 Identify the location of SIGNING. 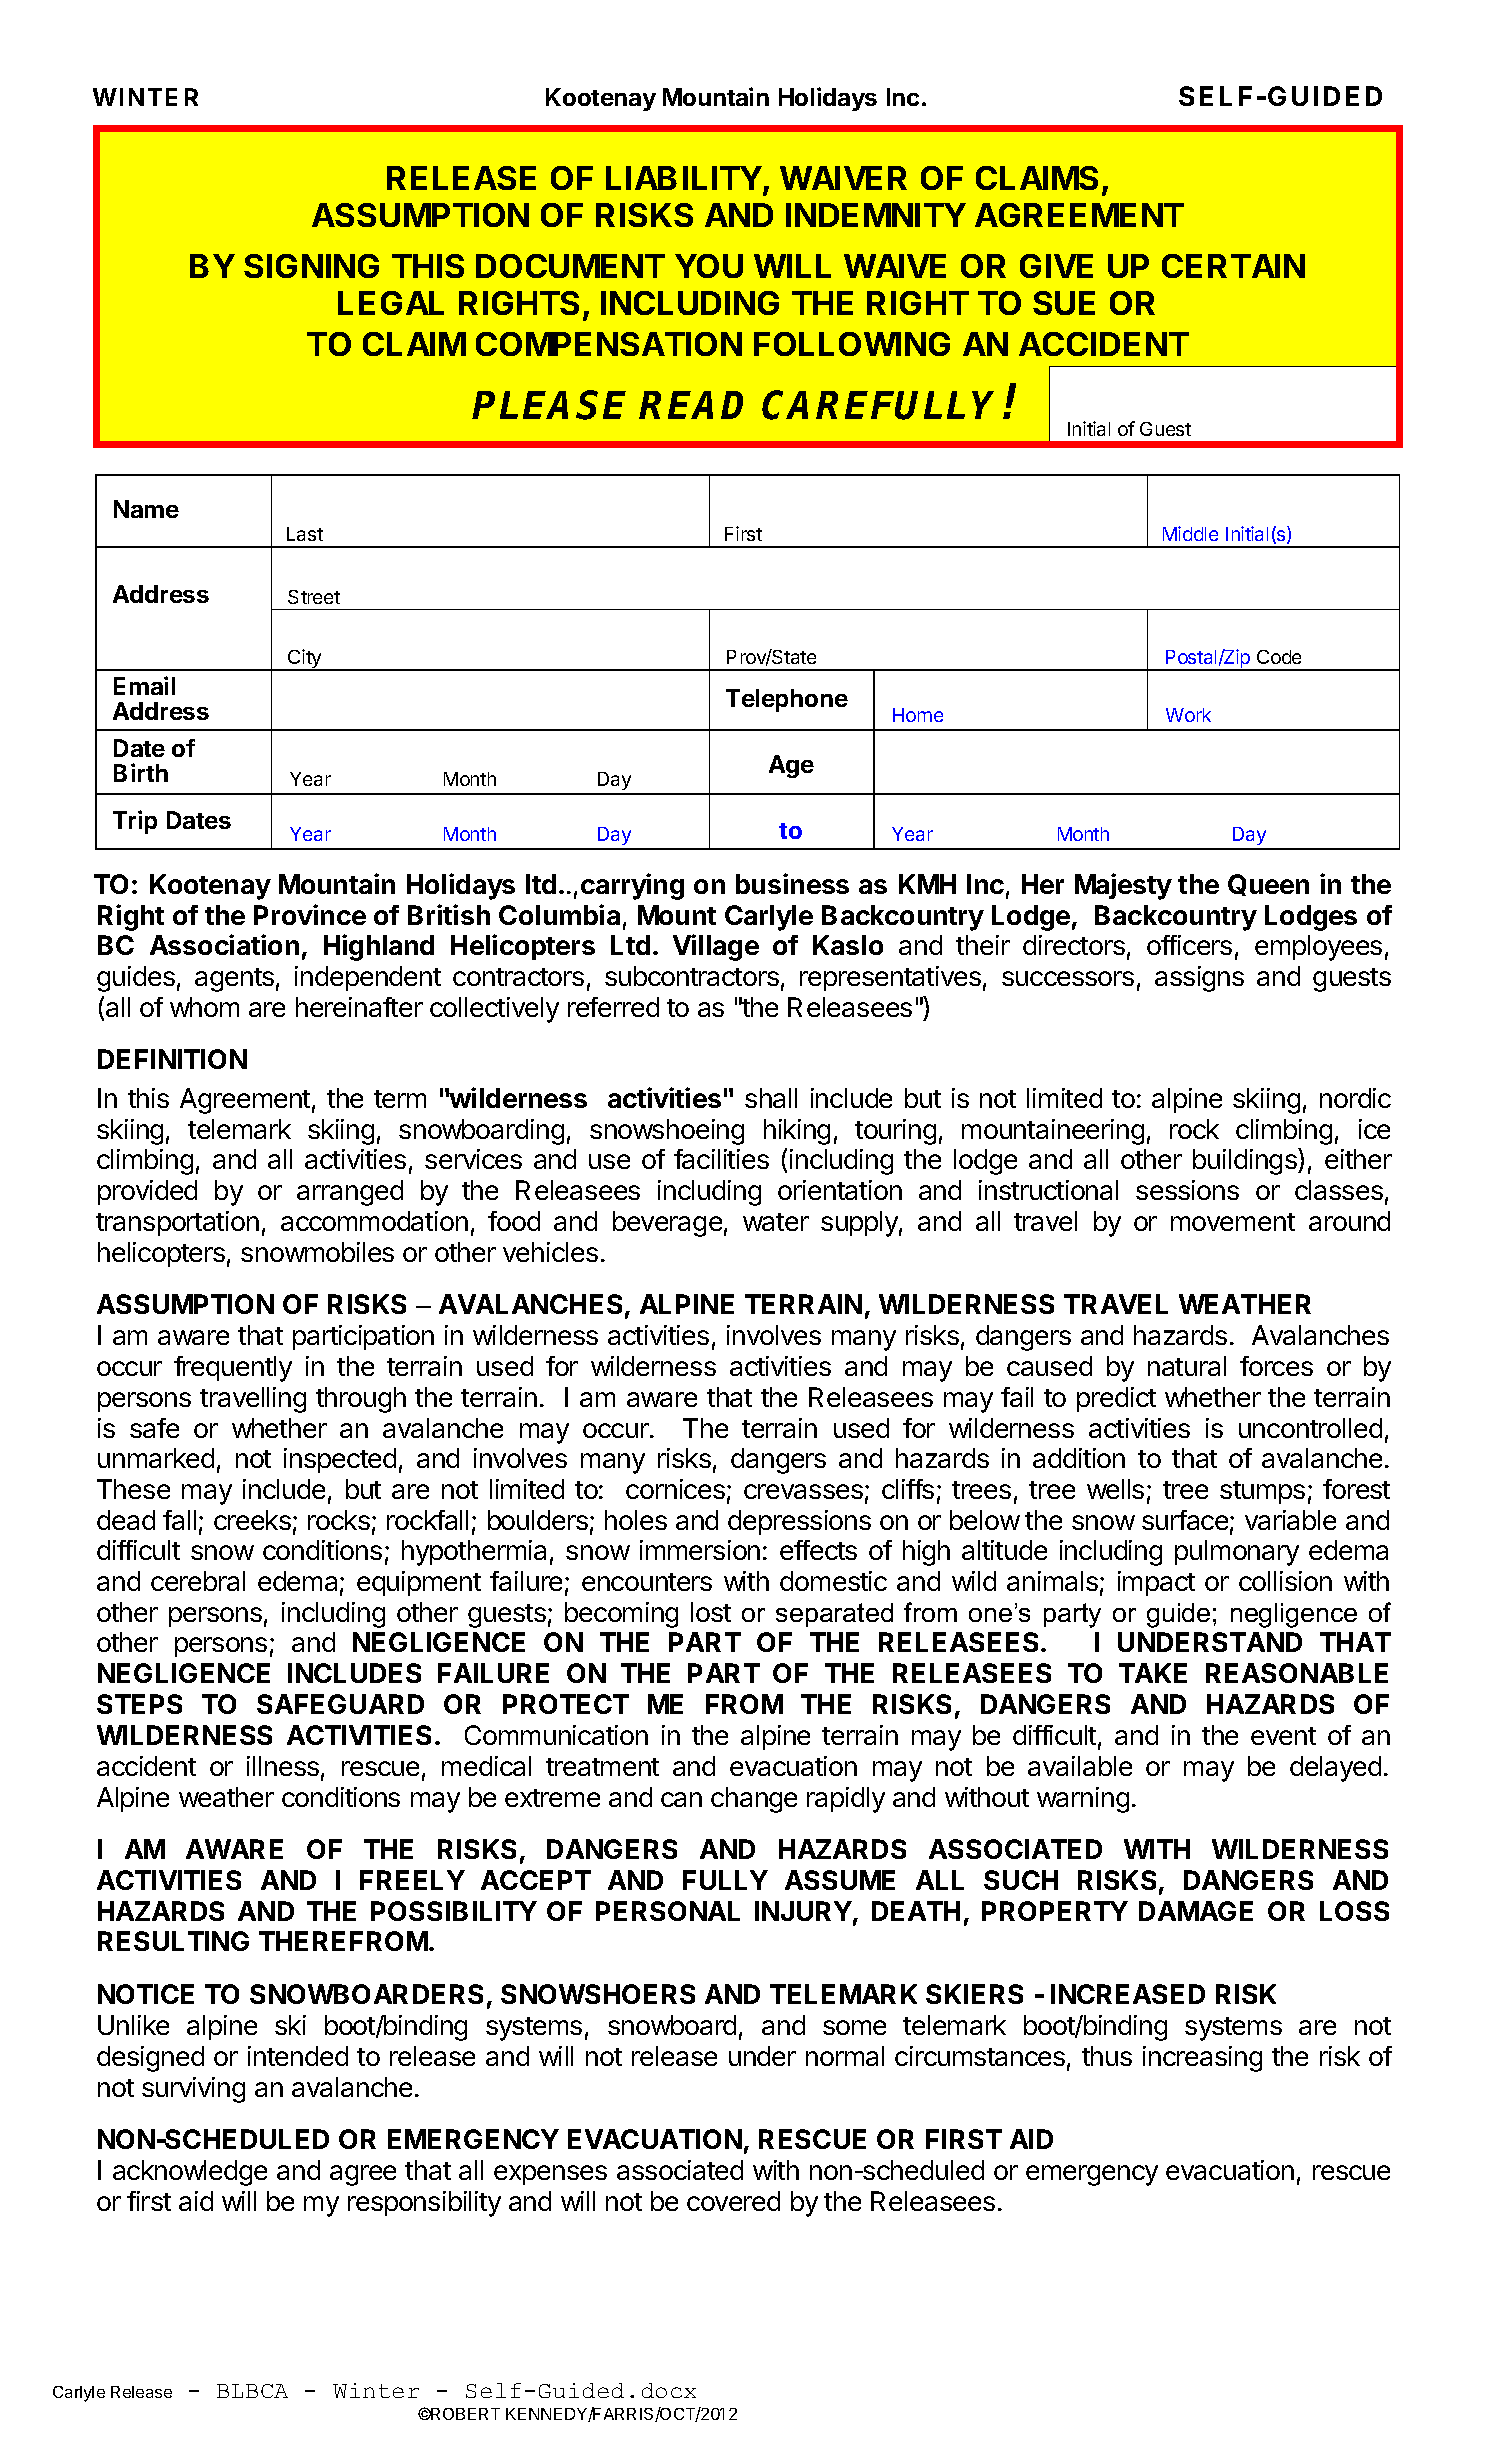
(311, 266).
